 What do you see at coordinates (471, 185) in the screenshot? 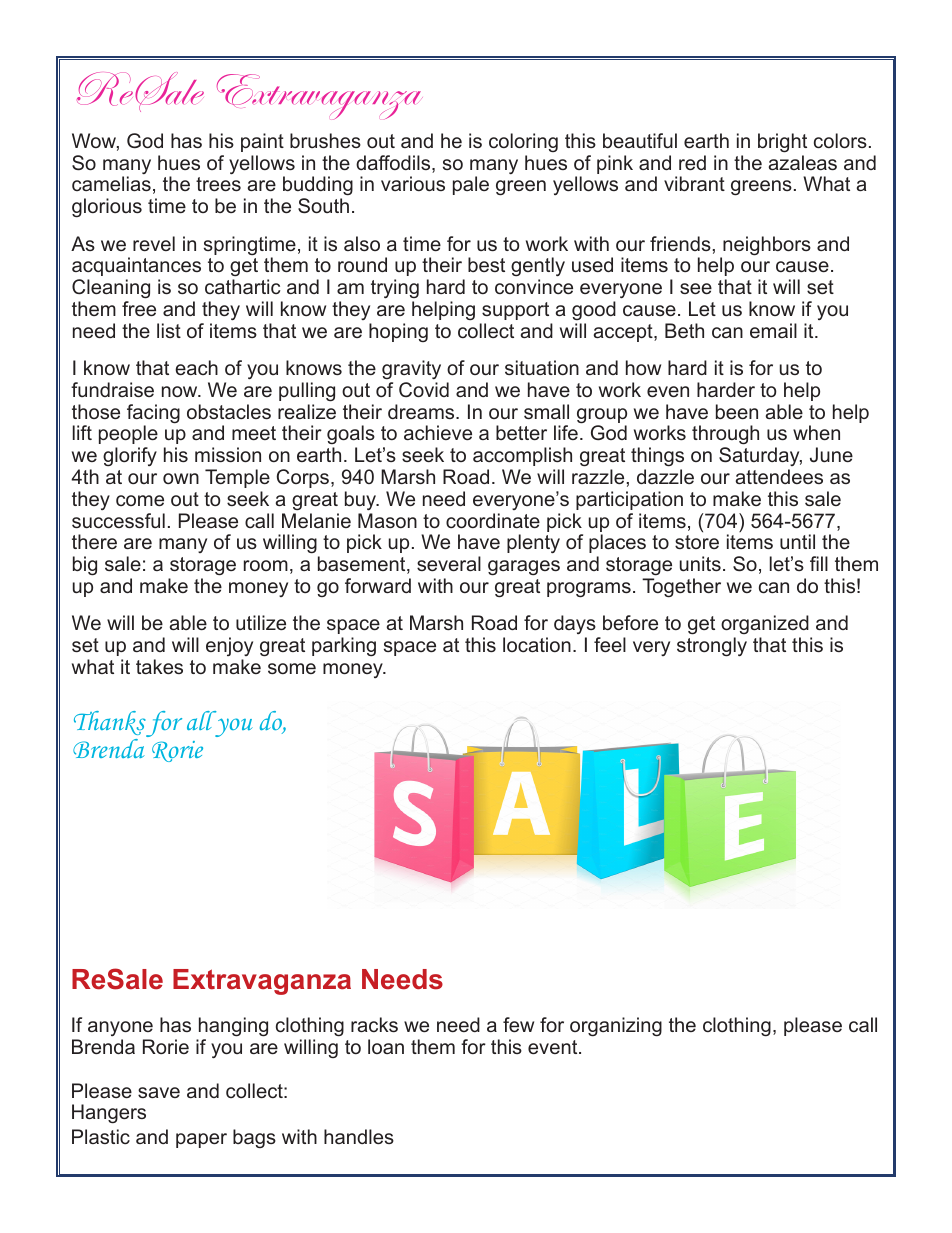
I see `pale` at bounding box center [471, 185].
